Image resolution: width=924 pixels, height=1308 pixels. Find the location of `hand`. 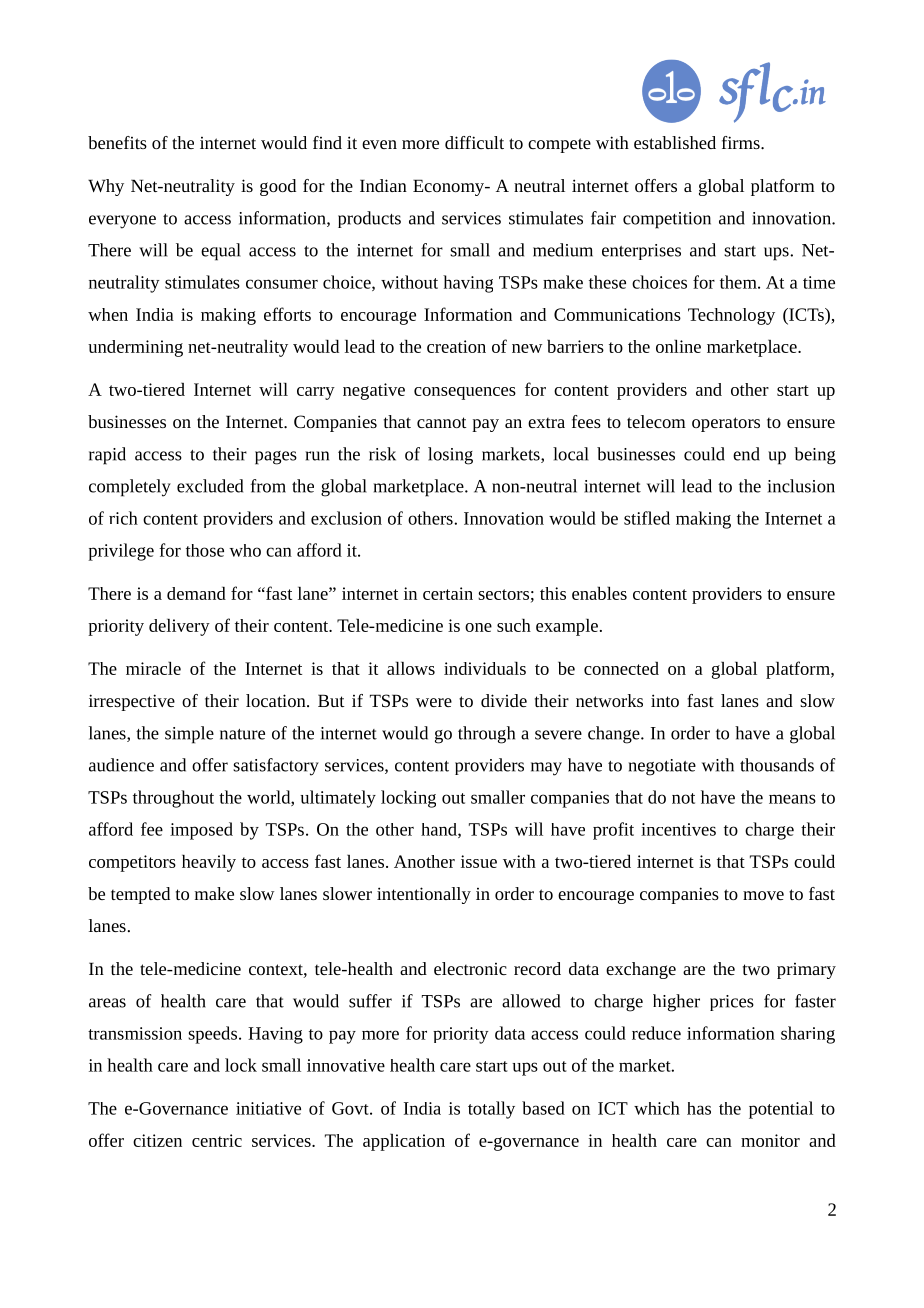

hand is located at coordinates (440, 830).
